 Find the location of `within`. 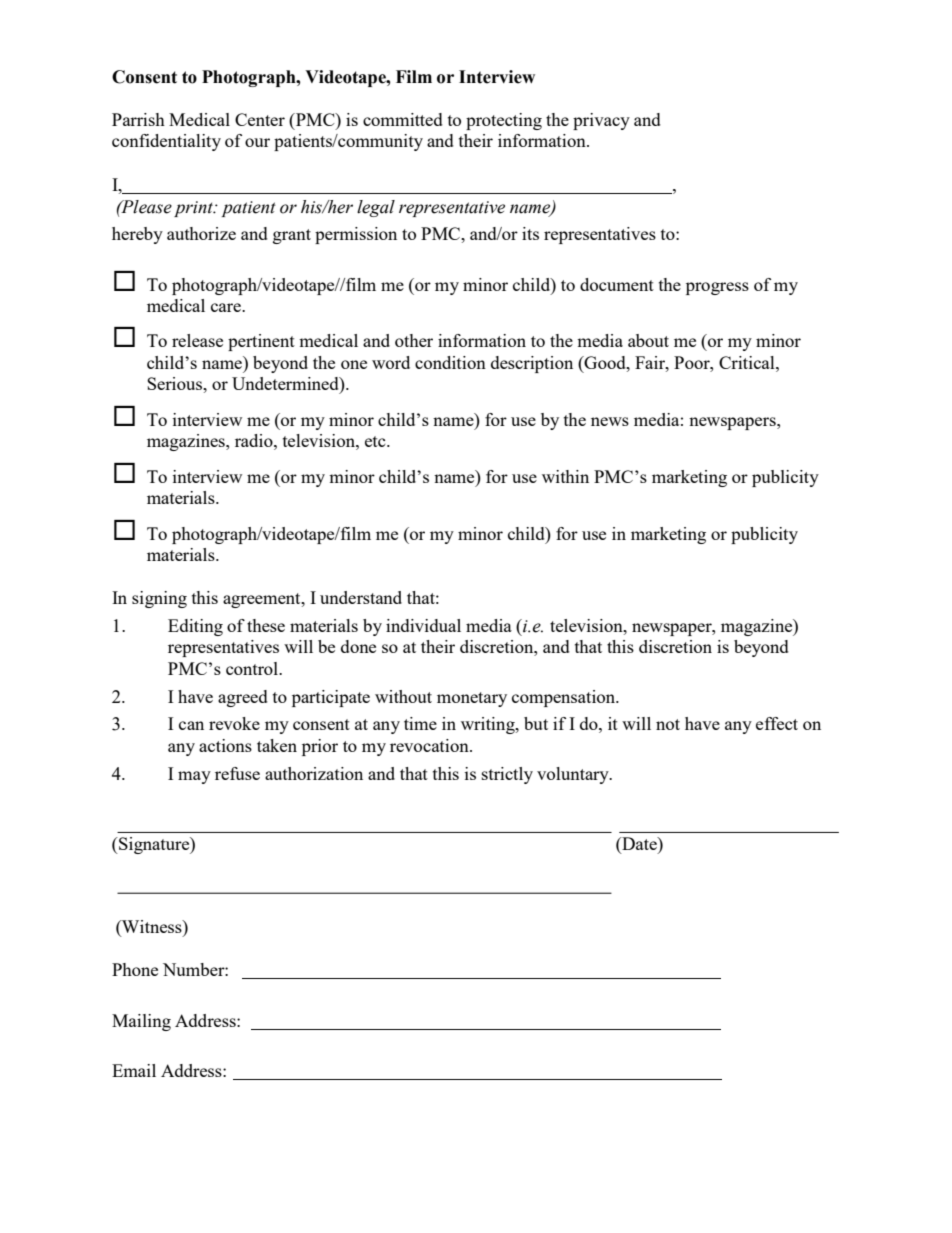

within is located at coordinates (565, 476).
